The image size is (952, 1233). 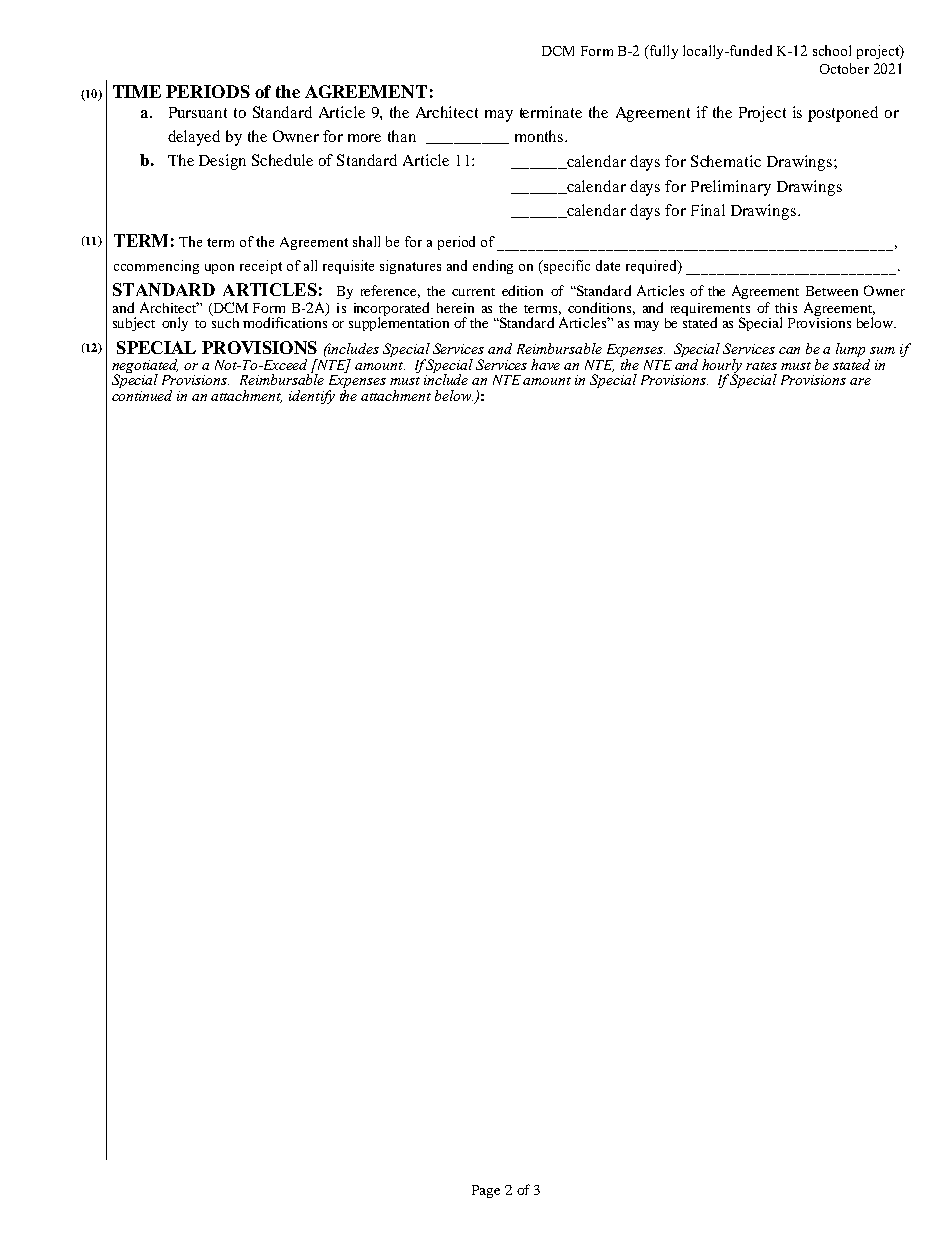 I want to click on hourly, so click(x=722, y=367).
